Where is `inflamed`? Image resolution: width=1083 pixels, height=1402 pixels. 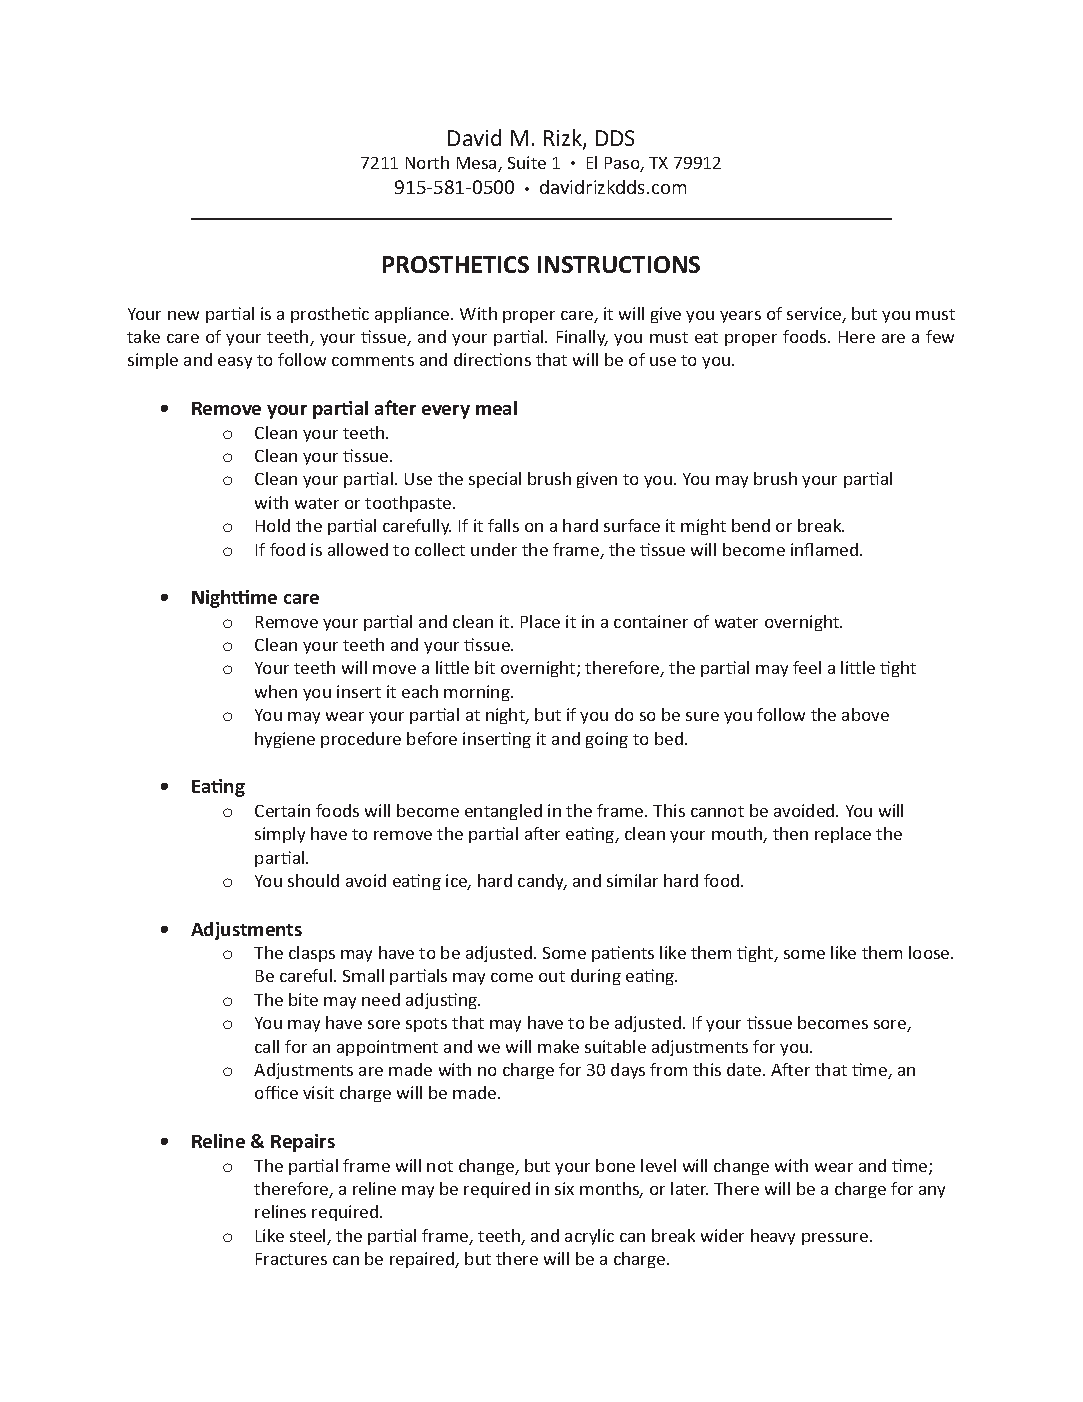
inflamed is located at coordinates (826, 549).
